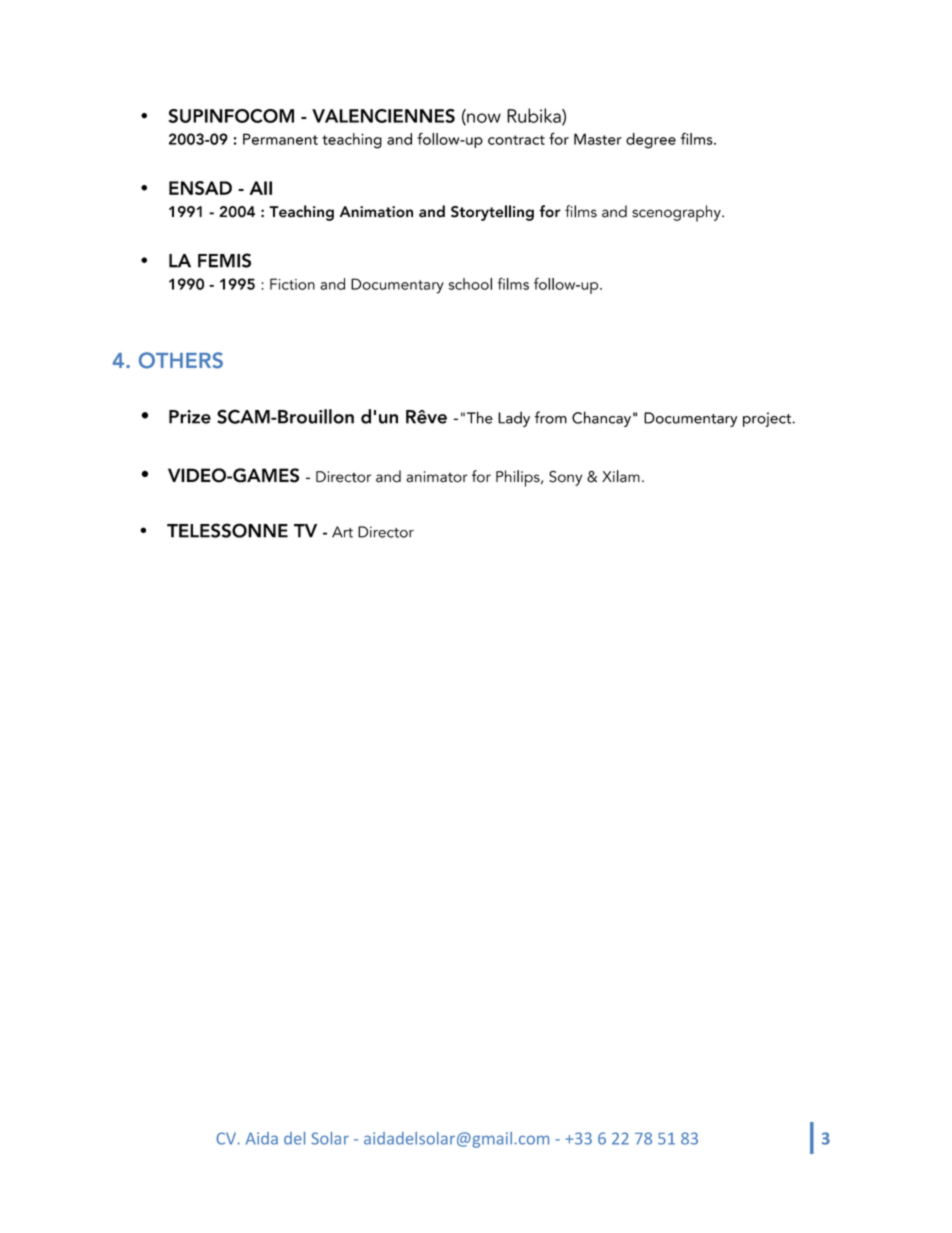 The height and width of the screenshot is (1233, 952). I want to click on school, so click(470, 284).
